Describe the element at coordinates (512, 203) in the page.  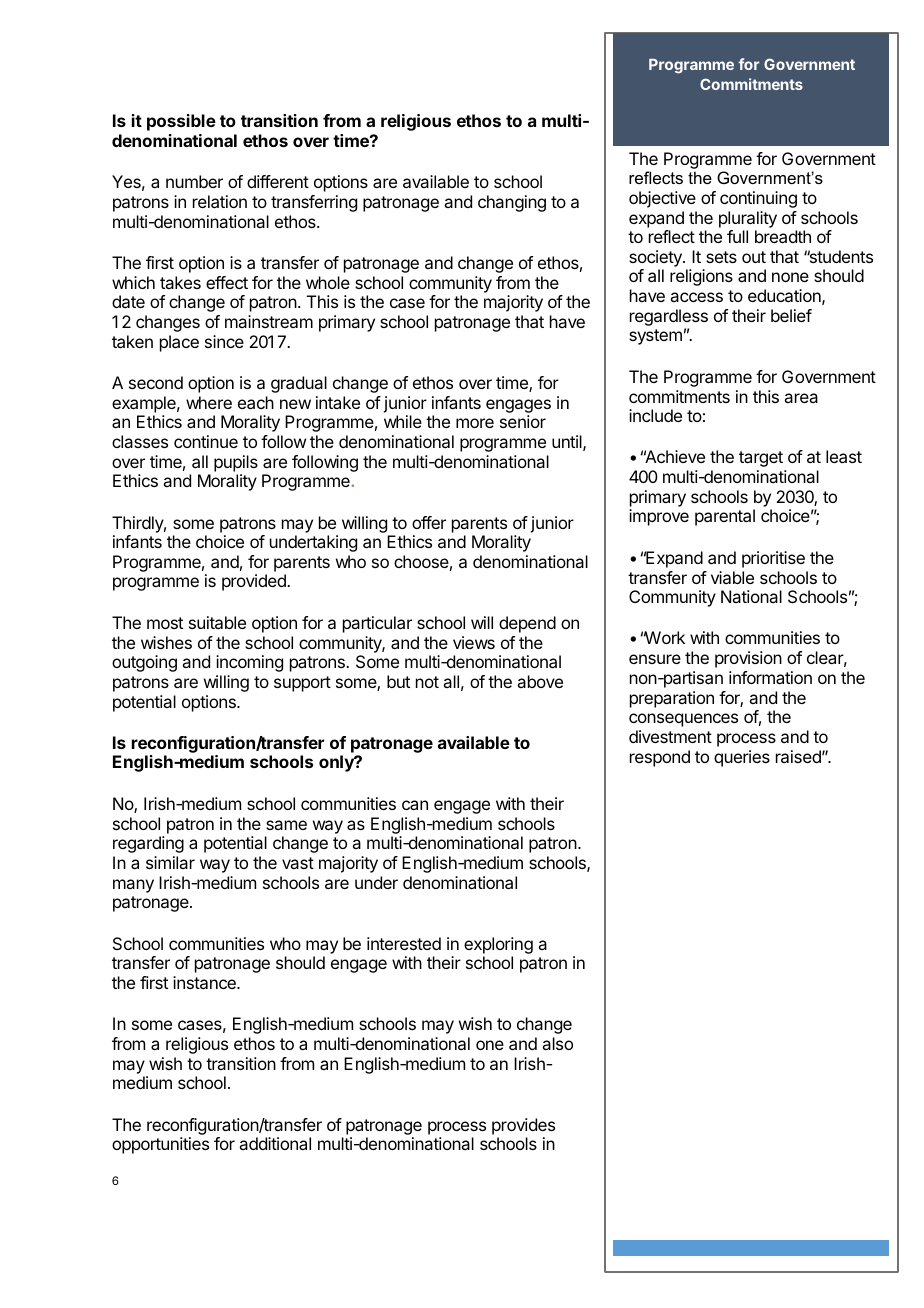
I see `changing` at that location.
